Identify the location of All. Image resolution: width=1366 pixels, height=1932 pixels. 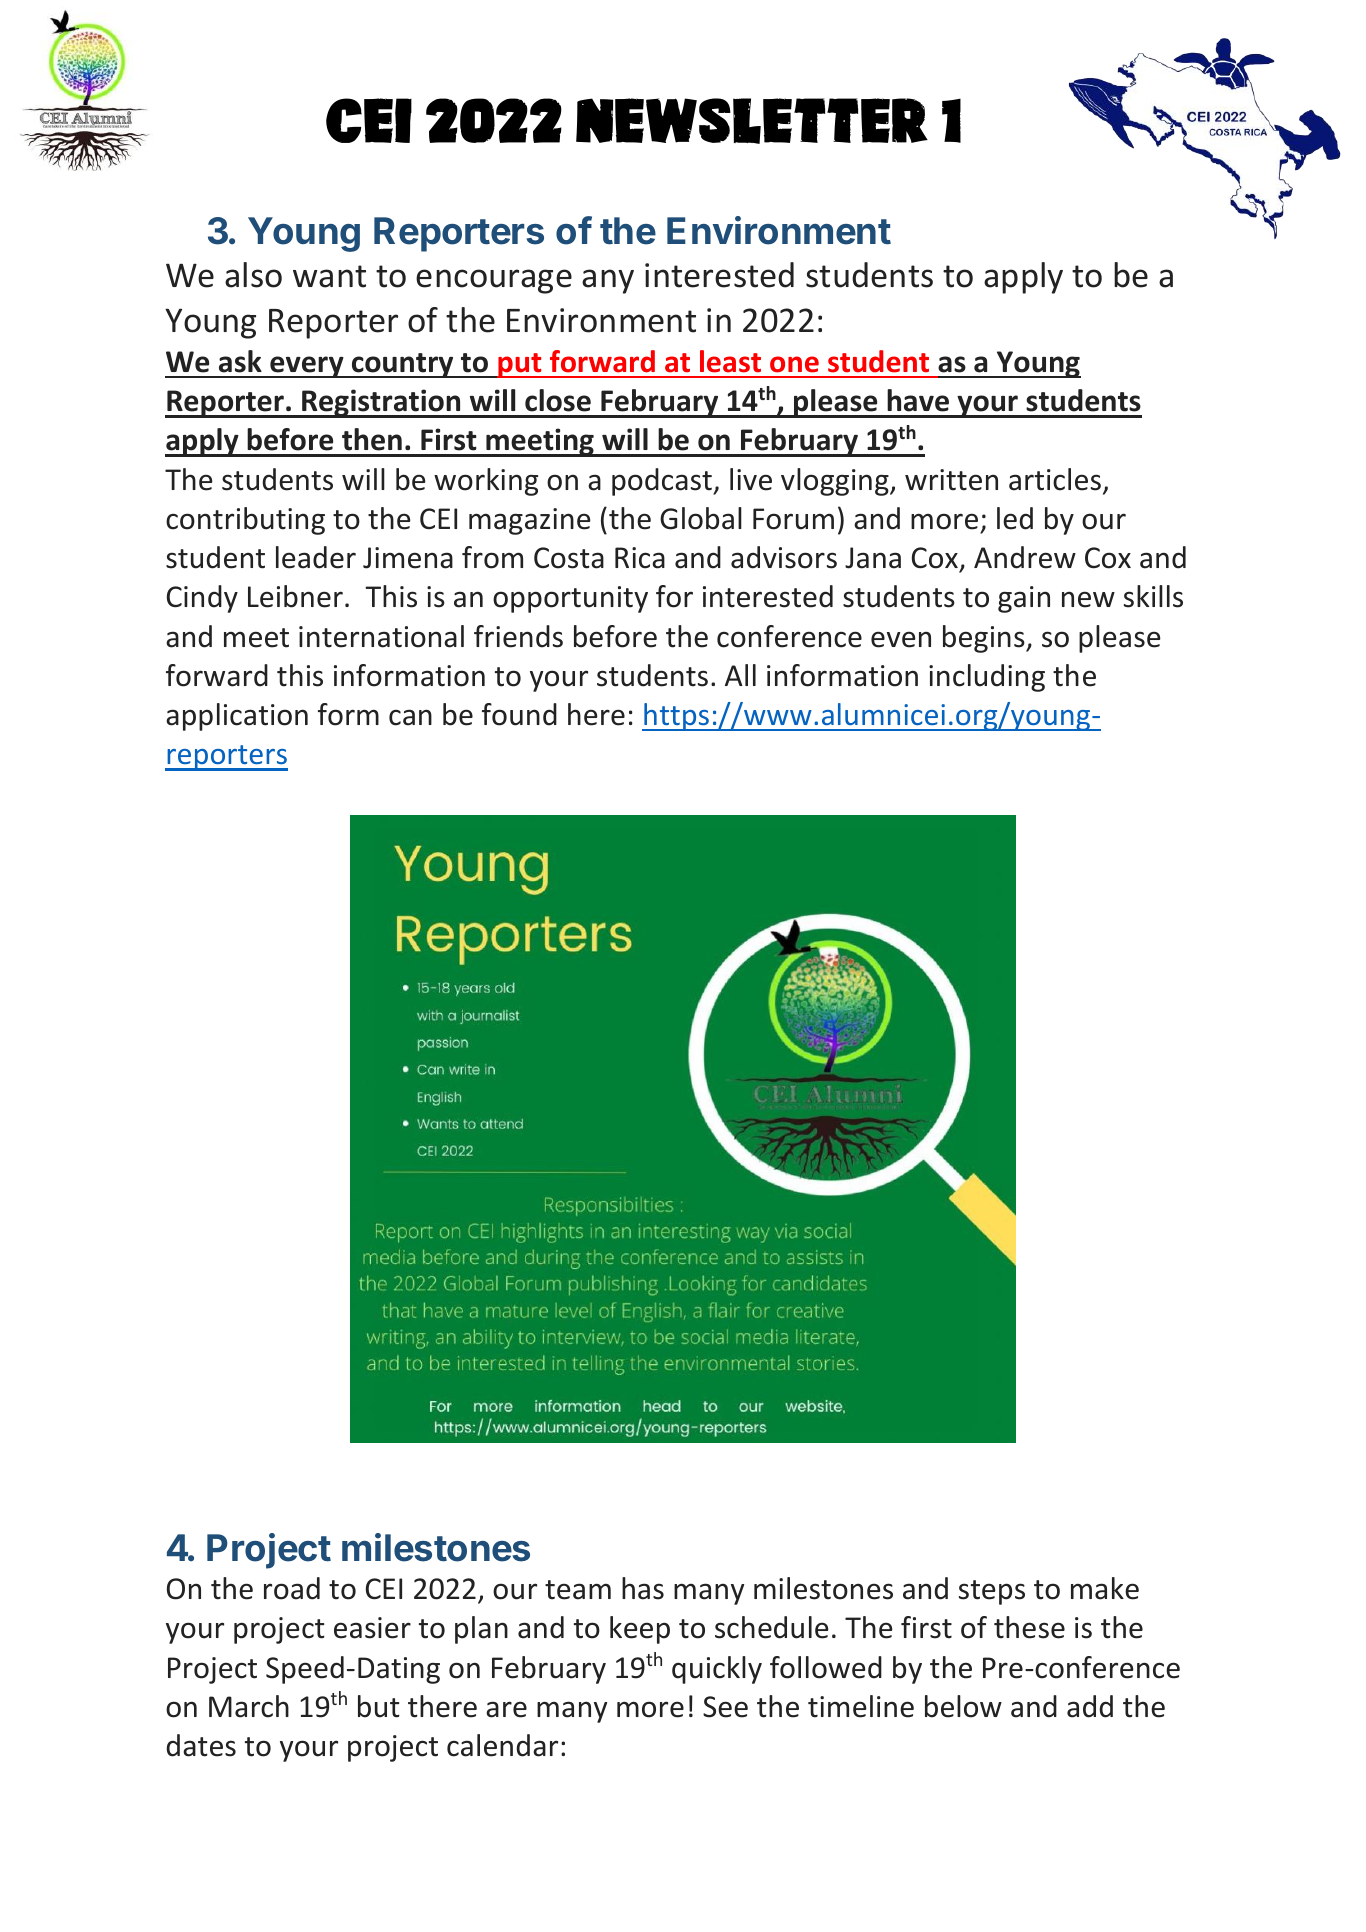
(740, 675).
